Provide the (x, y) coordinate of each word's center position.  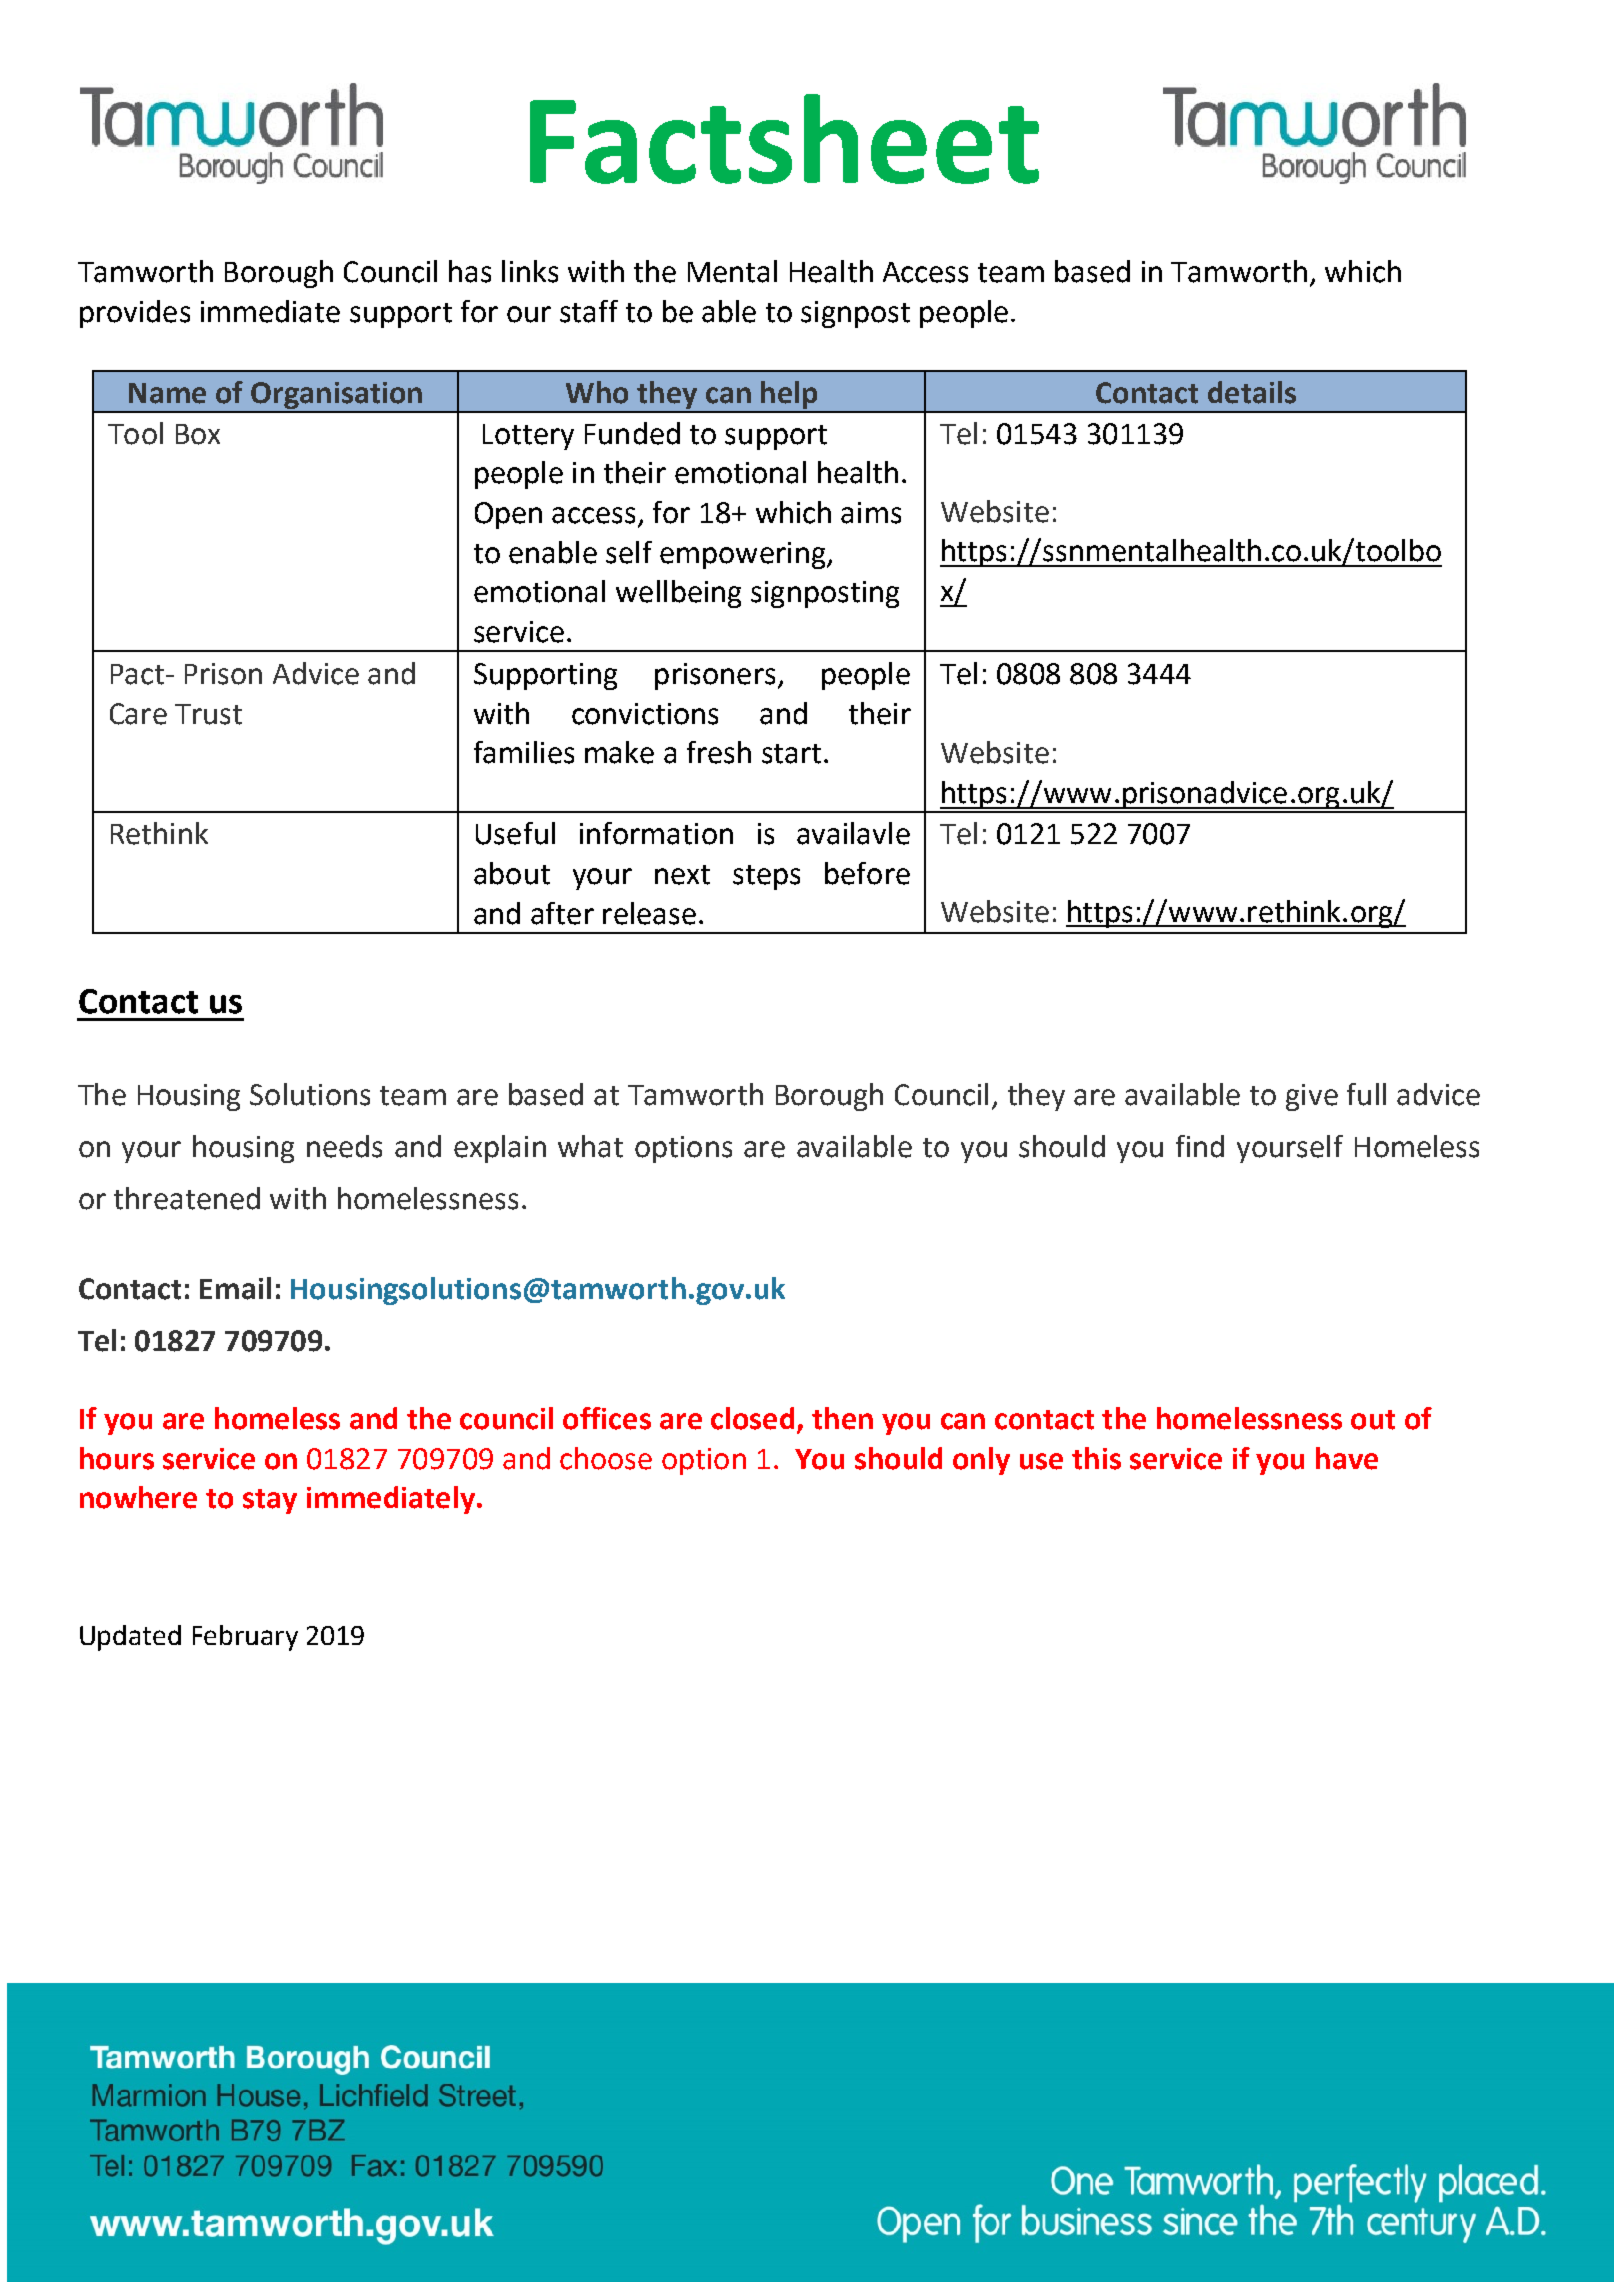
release (649, 913)
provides (135, 314)
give (1312, 1097)
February (245, 1638)
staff (589, 311)
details (1252, 392)
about (512, 873)
